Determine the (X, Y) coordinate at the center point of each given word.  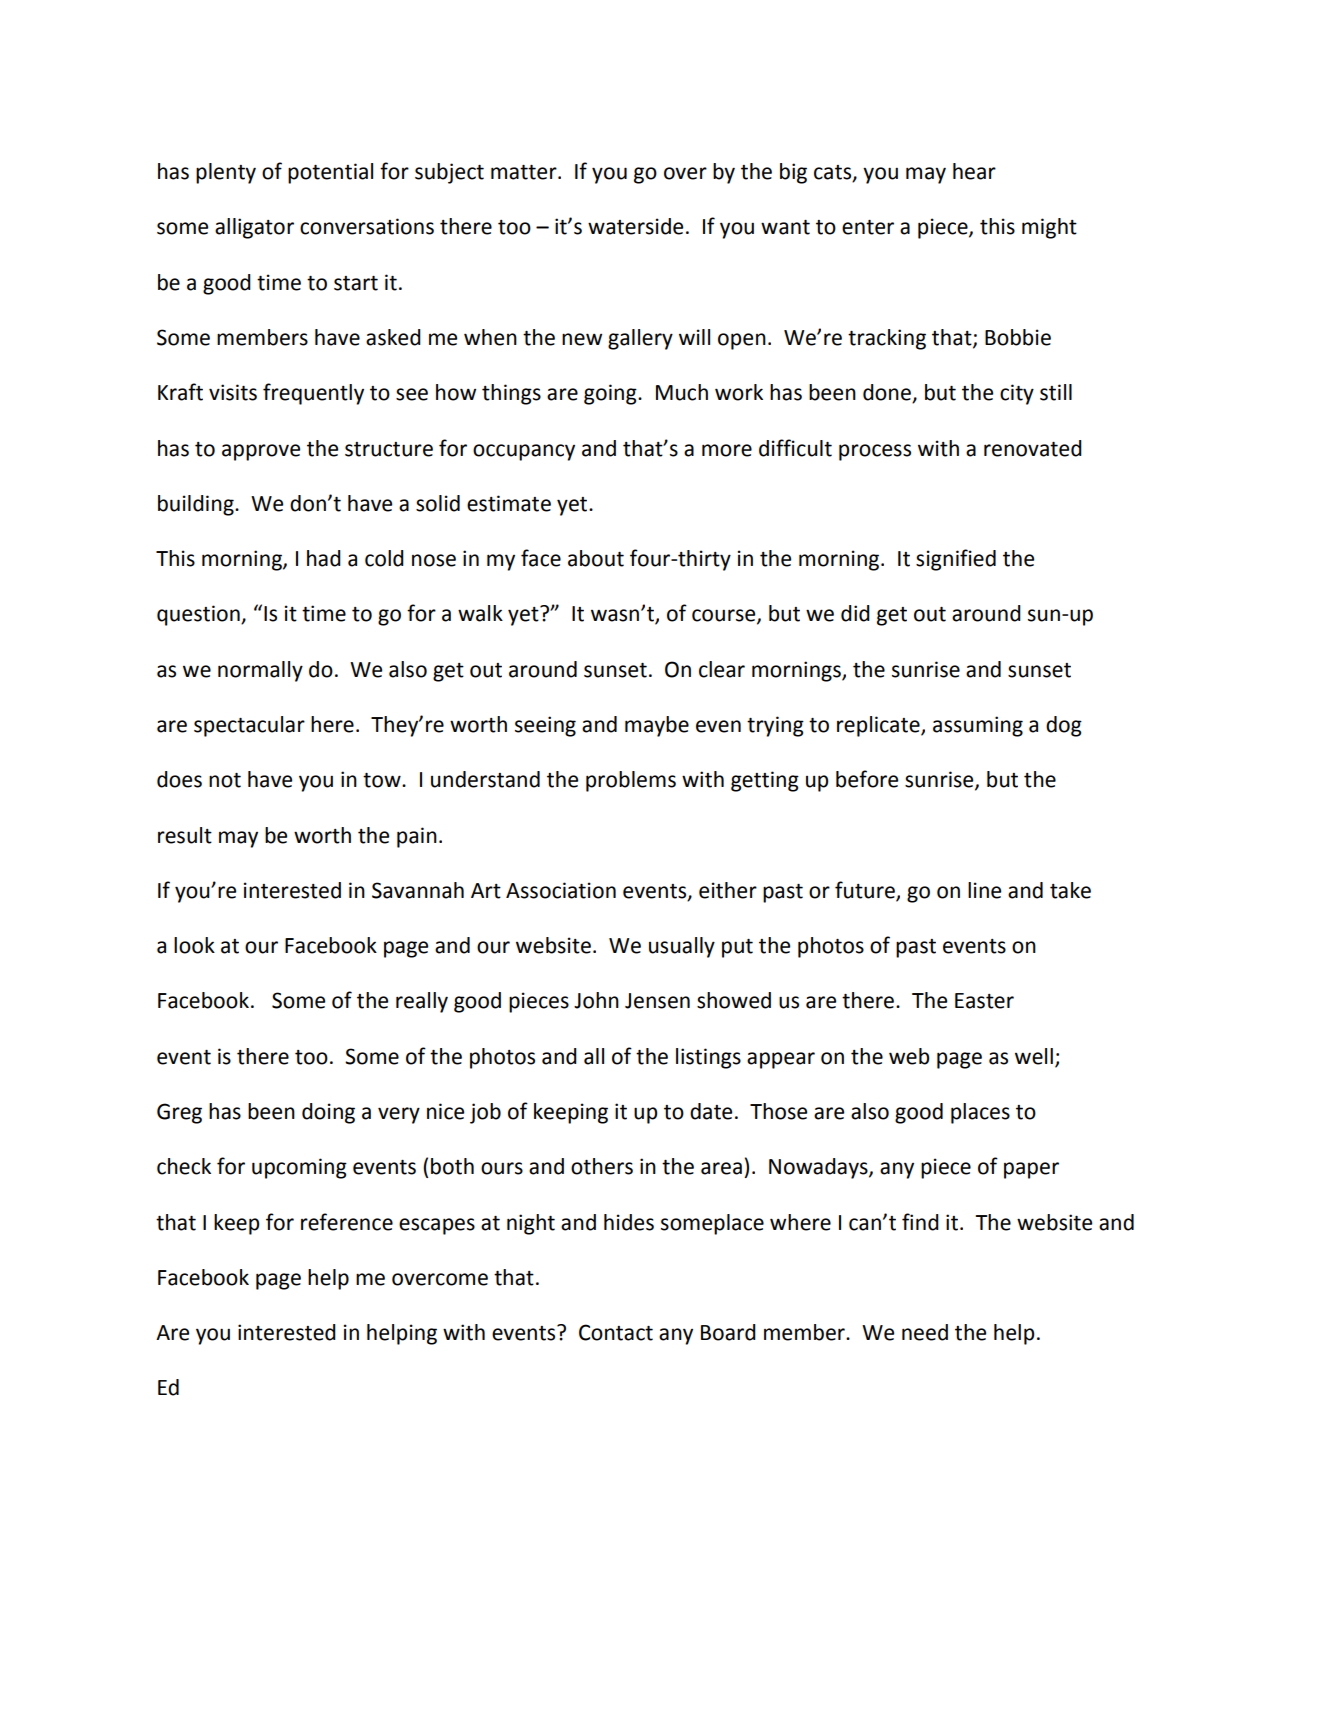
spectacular (249, 726)
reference (347, 1222)
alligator (254, 228)
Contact (616, 1332)
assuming (978, 726)
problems (631, 781)
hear (974, 171)
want (785, 227)
